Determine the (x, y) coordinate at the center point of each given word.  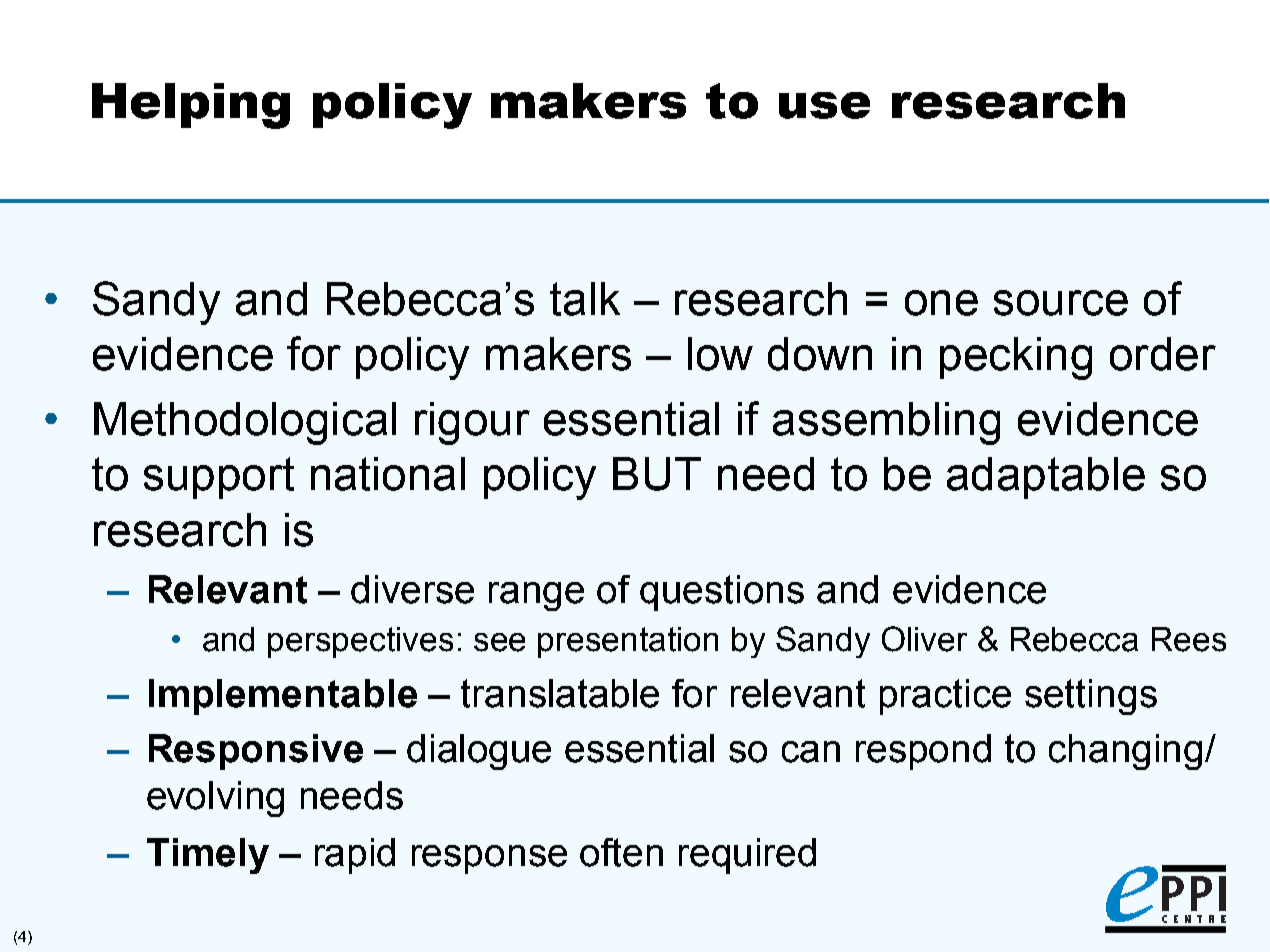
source (1061, 303)
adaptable (1046, 478)
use (824, 105)
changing (1125, 752)
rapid (355, 856)
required (747, 856)
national (388, 474)
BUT (657, 474)
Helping (191, 106)
